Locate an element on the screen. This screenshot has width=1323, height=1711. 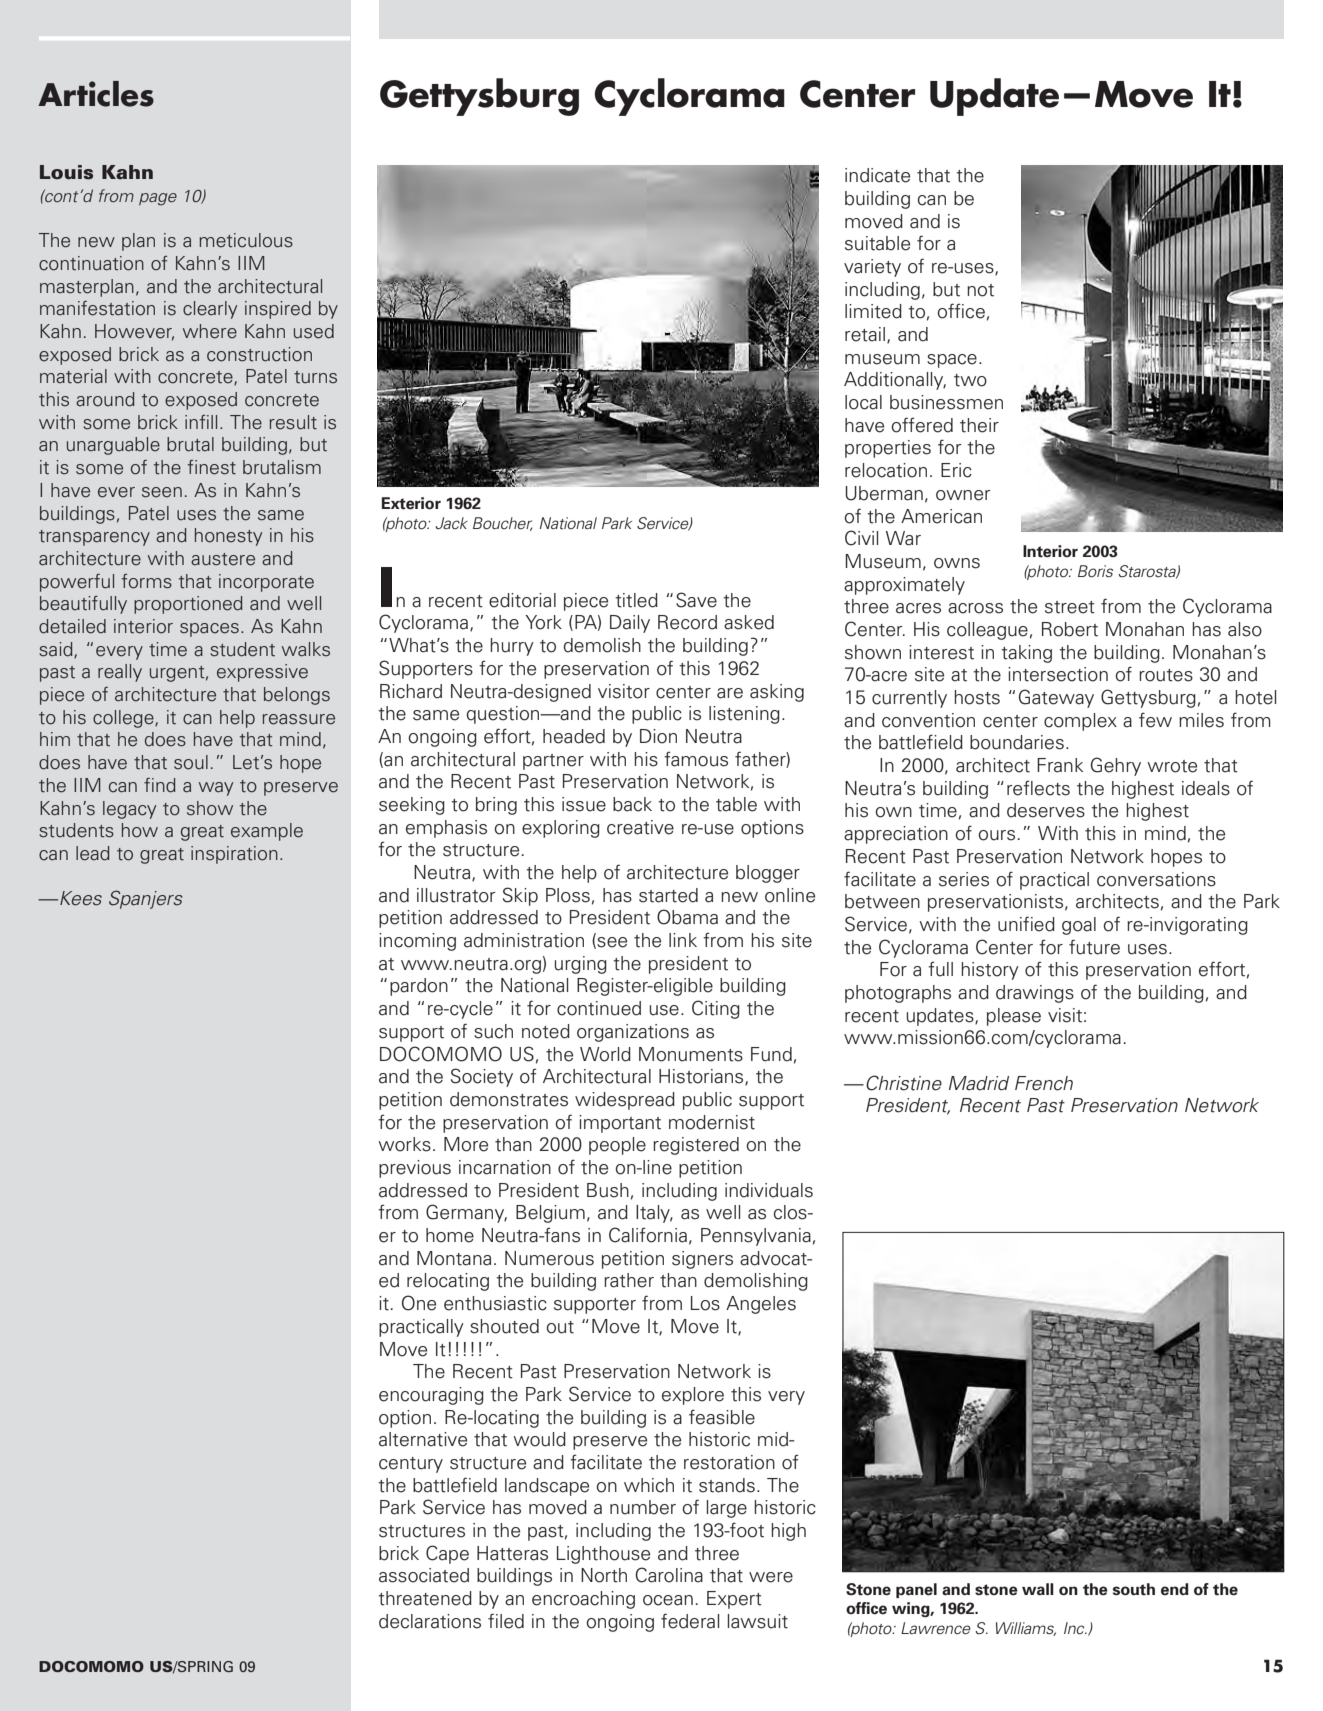
page is located at coordinates (158, 199).
